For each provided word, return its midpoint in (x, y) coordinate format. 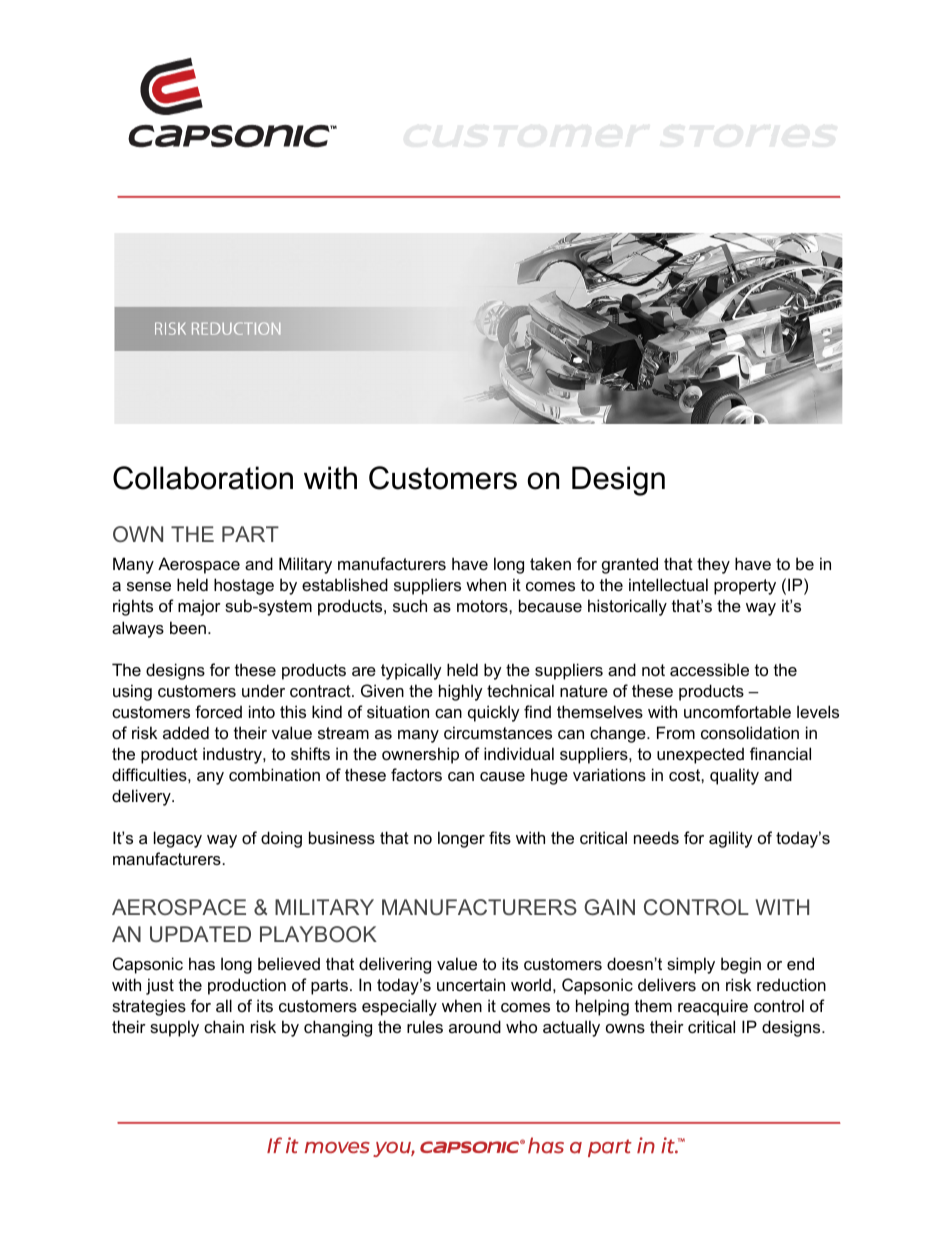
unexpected (700, 755)
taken (550, 563)
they (713, 565)
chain (224, 1026)
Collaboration (203, 478)
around (475, 1026)
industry (233, 755)
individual (519, 753)
